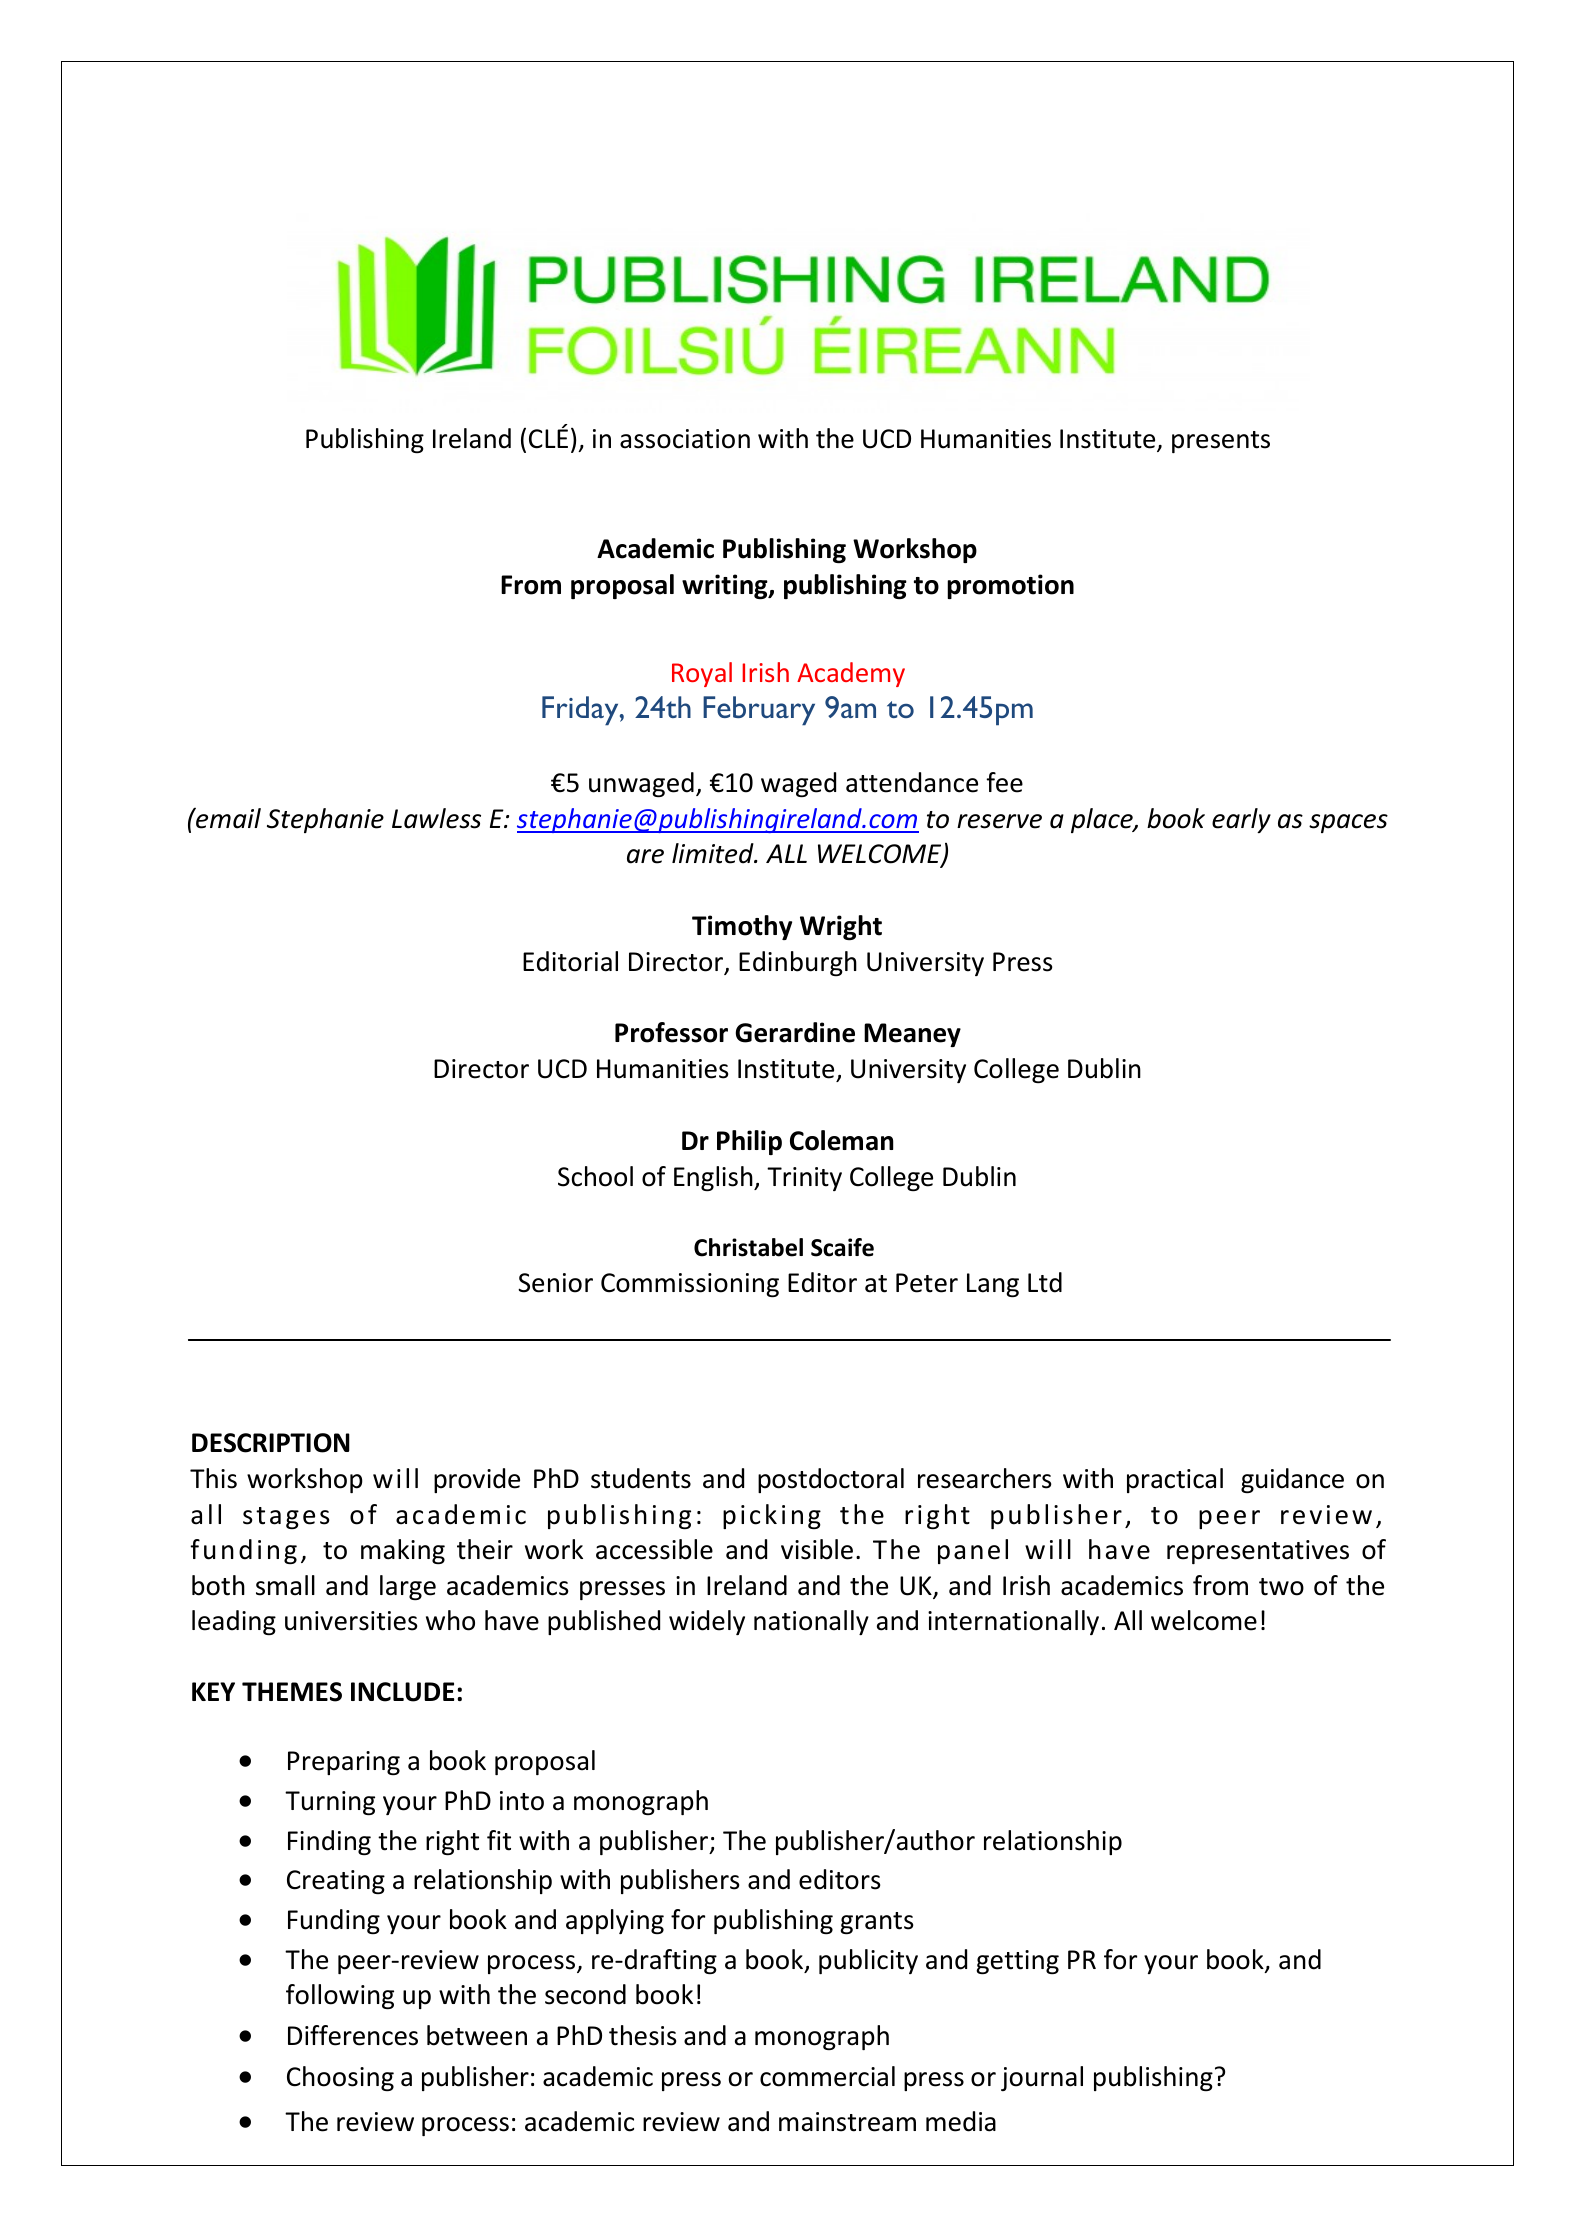  What do you see at coordinates (742, 927) in the screenshot?
I see `Timothy` at bounding box center [742, 927].
